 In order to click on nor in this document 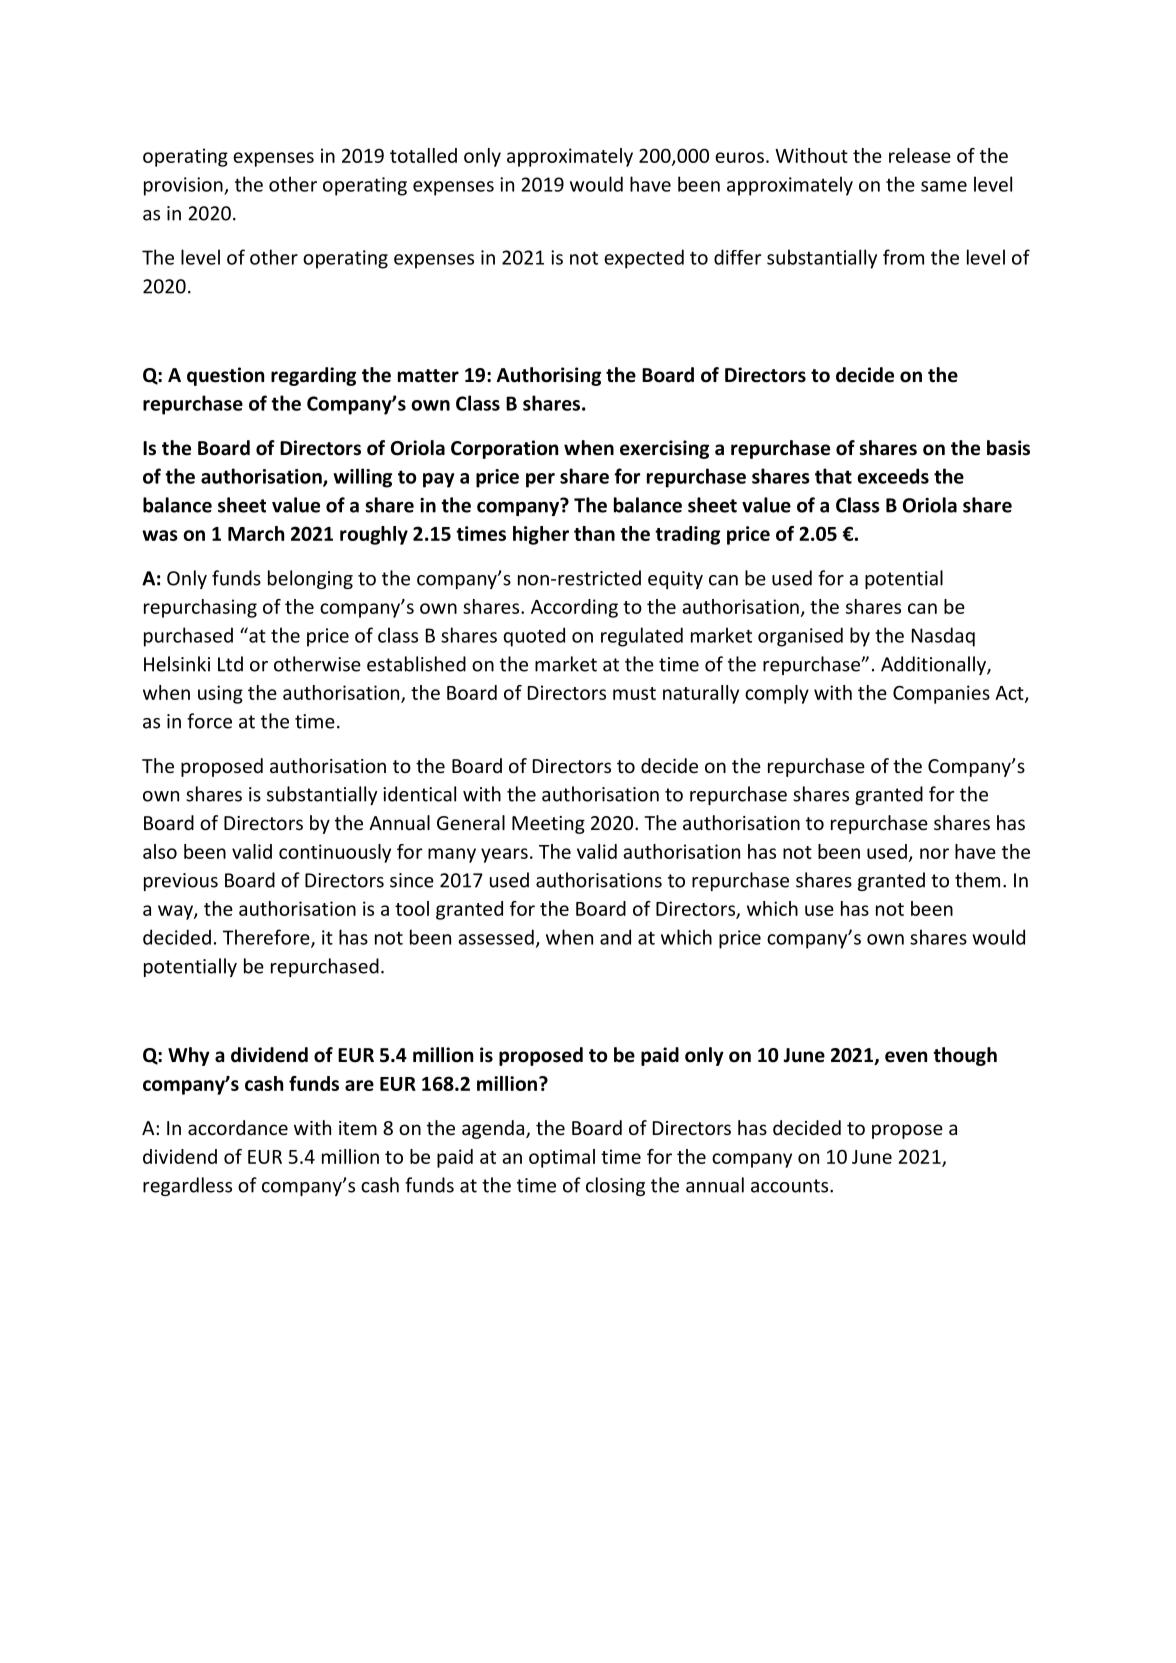, I will do `click(934, 853)`.
